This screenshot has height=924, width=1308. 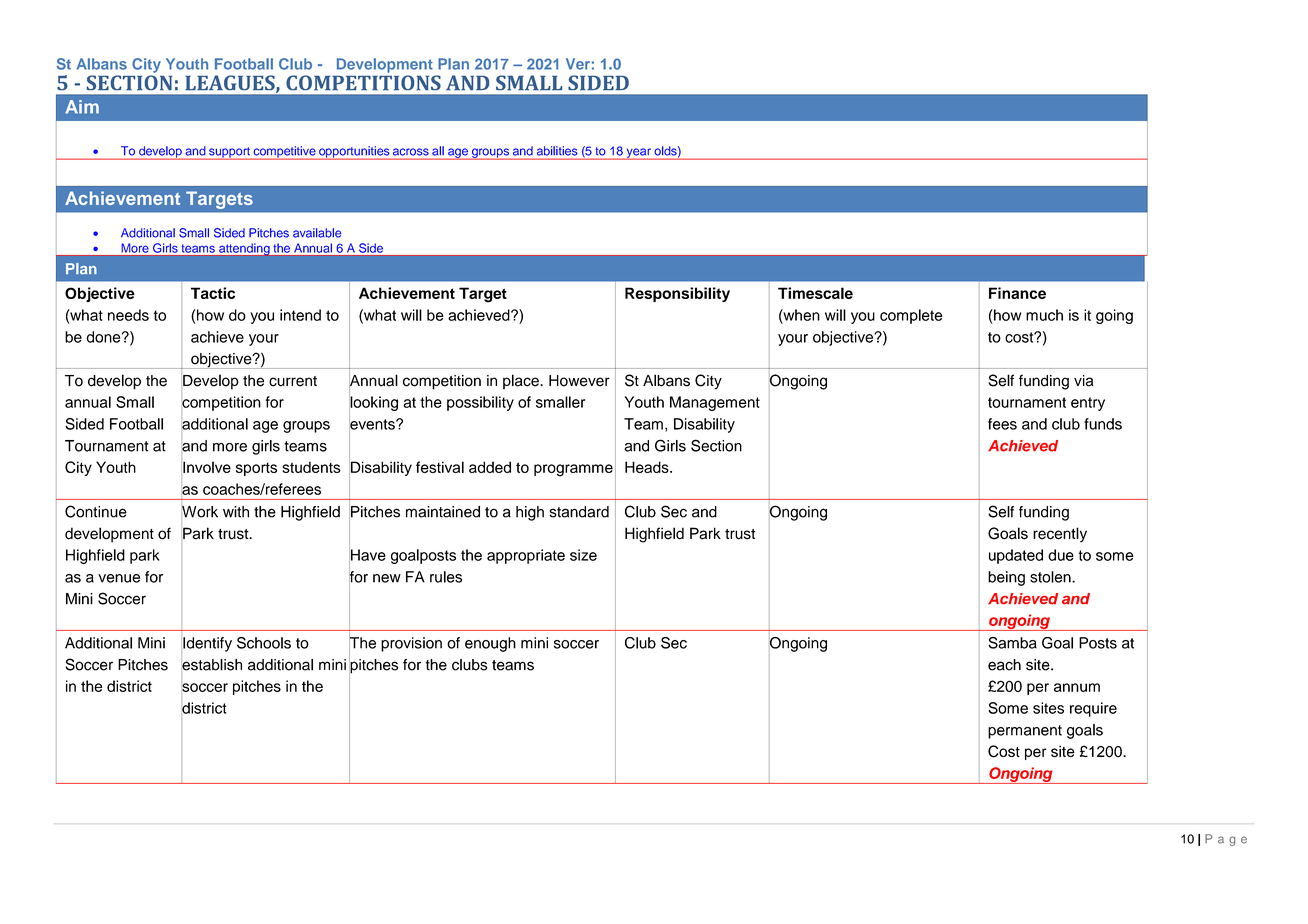 What do you see at coordinates (1025, 732) in the screenshot?
I see `permanent` at bounding box center [1025, 732].
